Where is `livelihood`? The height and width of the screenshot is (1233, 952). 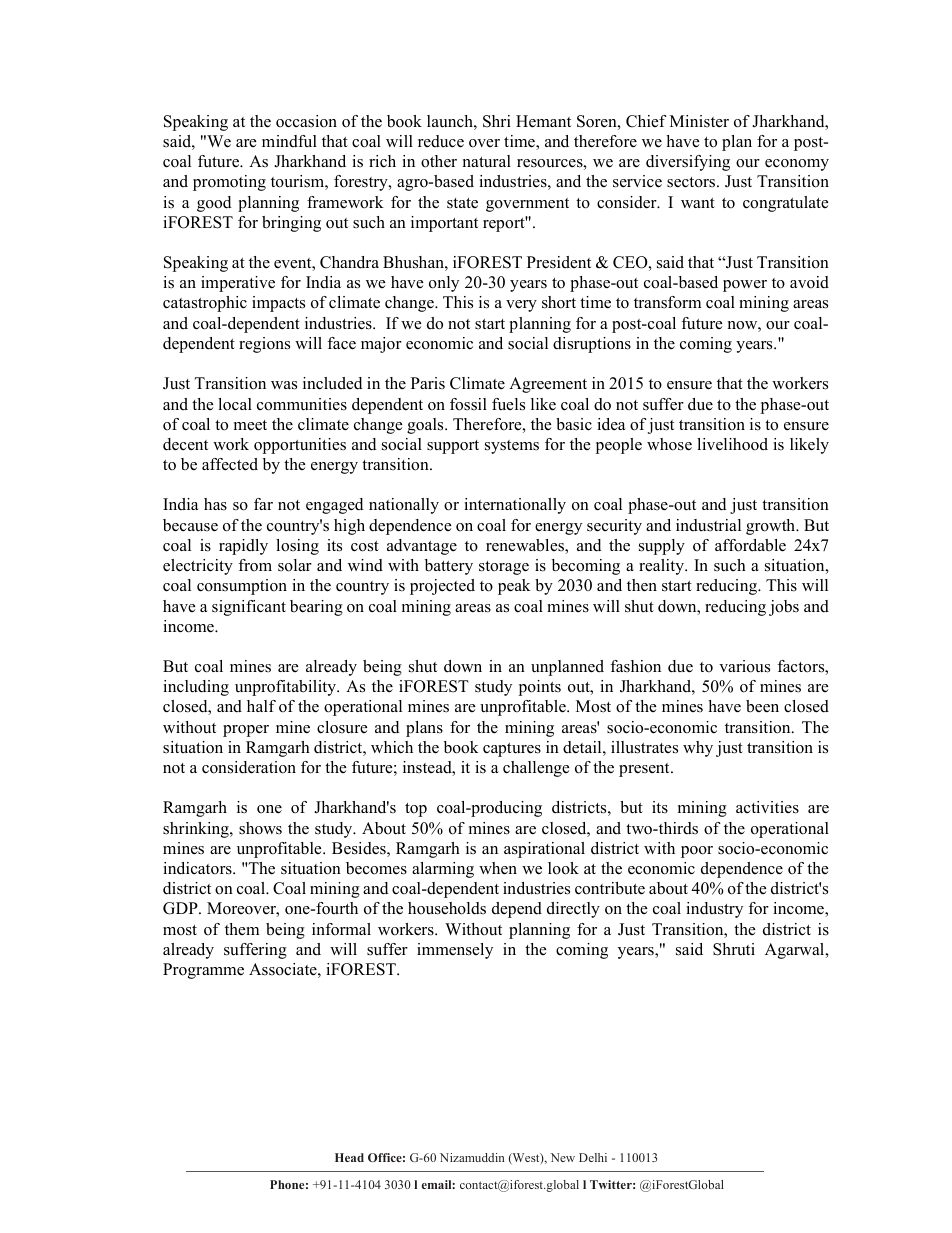
livelihood is located at coordinates (732, 444).
